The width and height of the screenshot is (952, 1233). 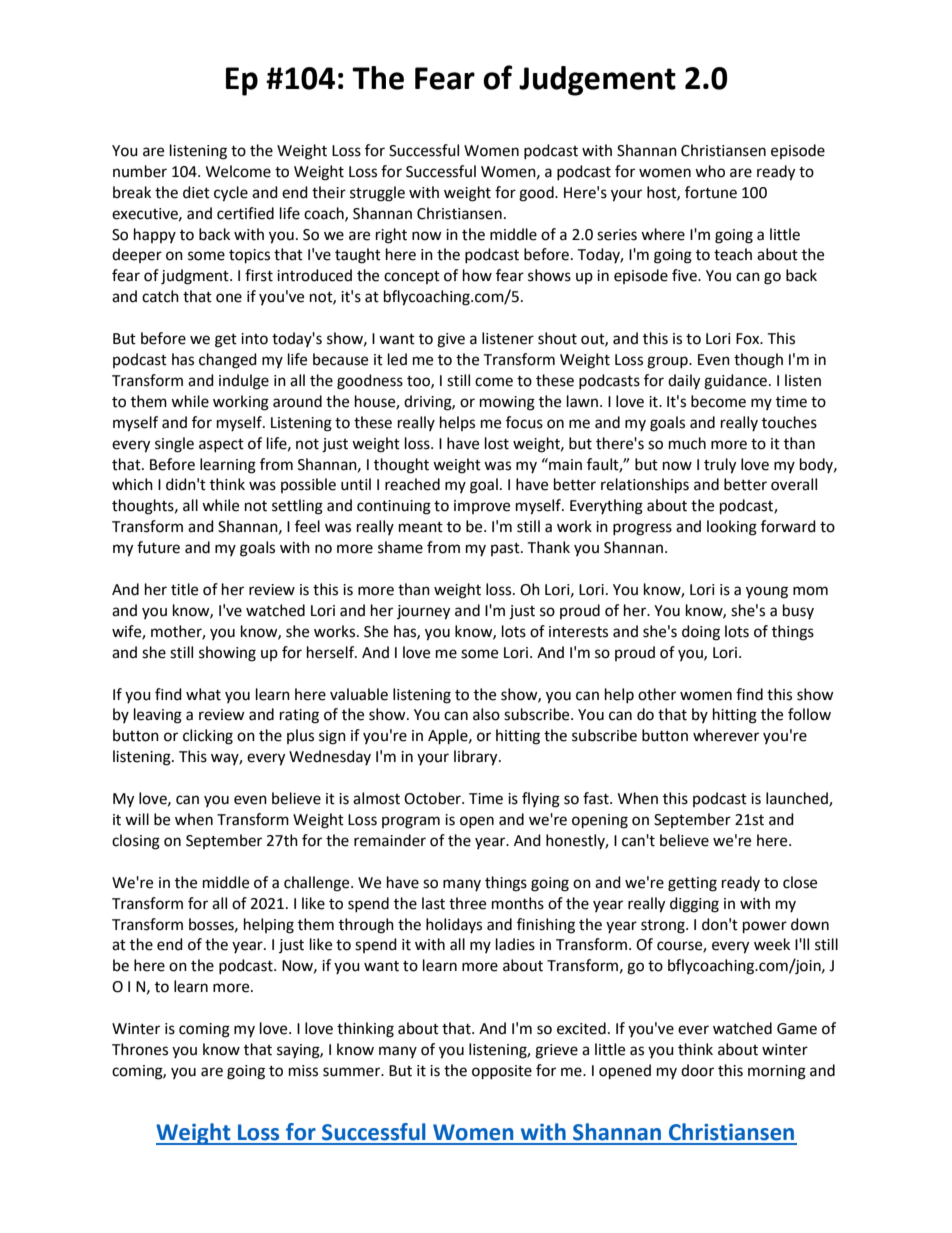 I want to click on changed, so click(x=228, y=361).
